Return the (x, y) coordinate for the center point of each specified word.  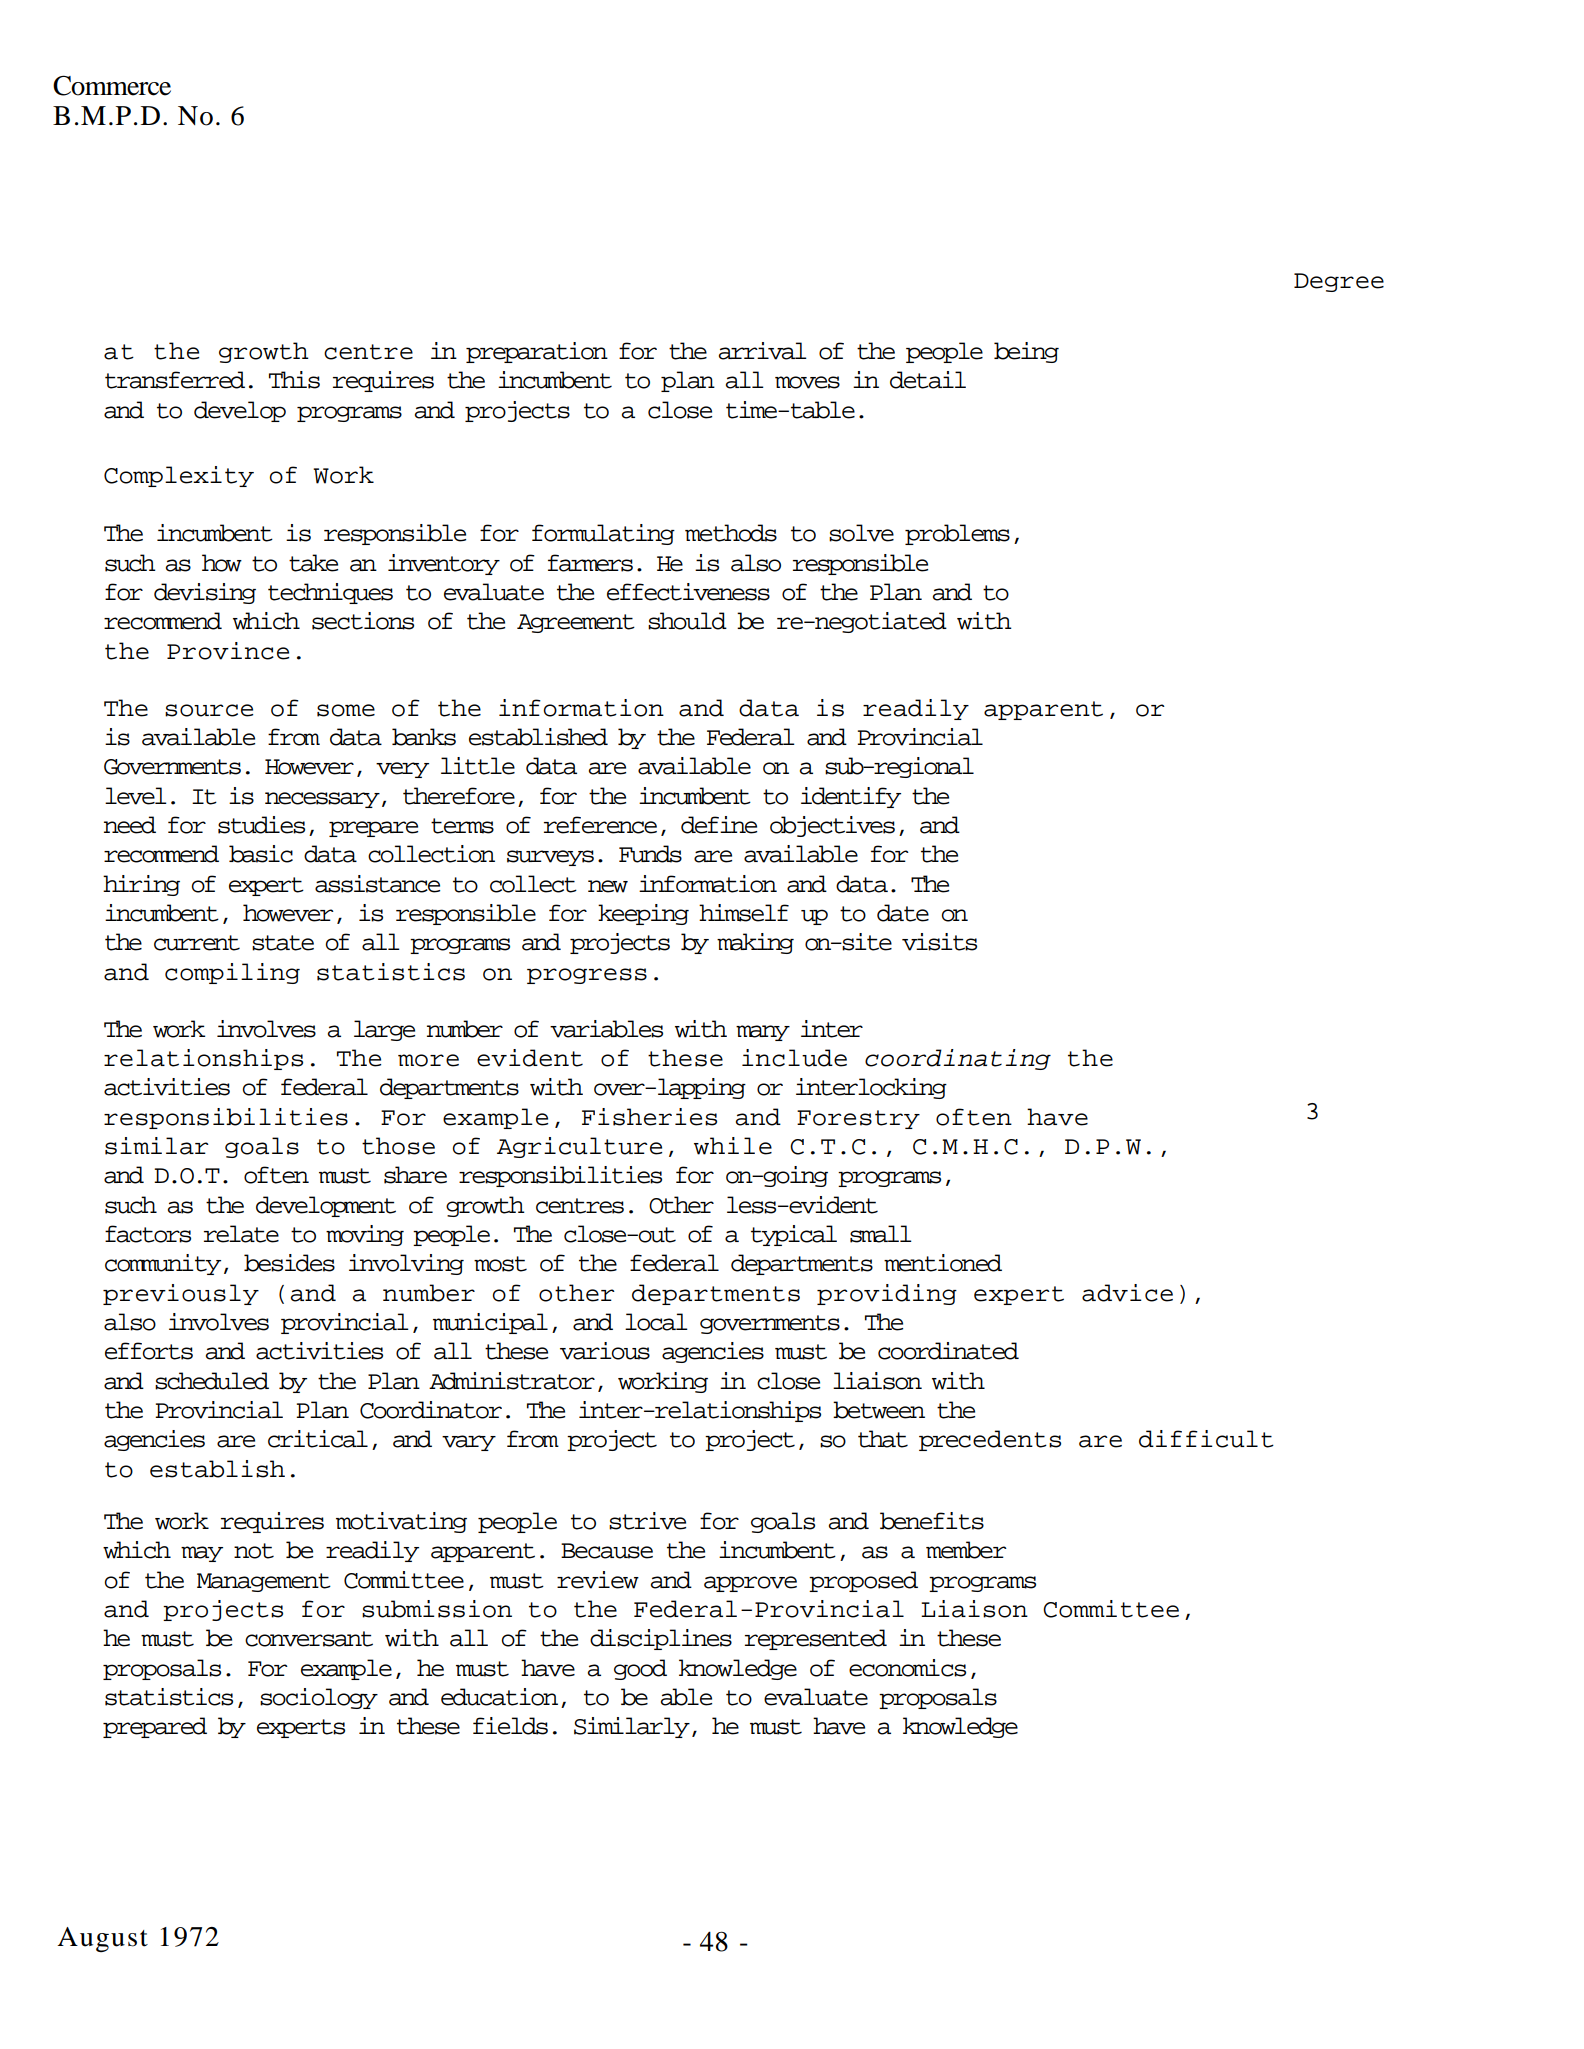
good (640, 1669)
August (102, 1939)
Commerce (112, 85)
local (656, 1322)
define (719, 825)
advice (1127, 1293)
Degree (1339, 282)
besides (289, 1263)
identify (851, 797)
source (209, 710)
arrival (763, 351)
